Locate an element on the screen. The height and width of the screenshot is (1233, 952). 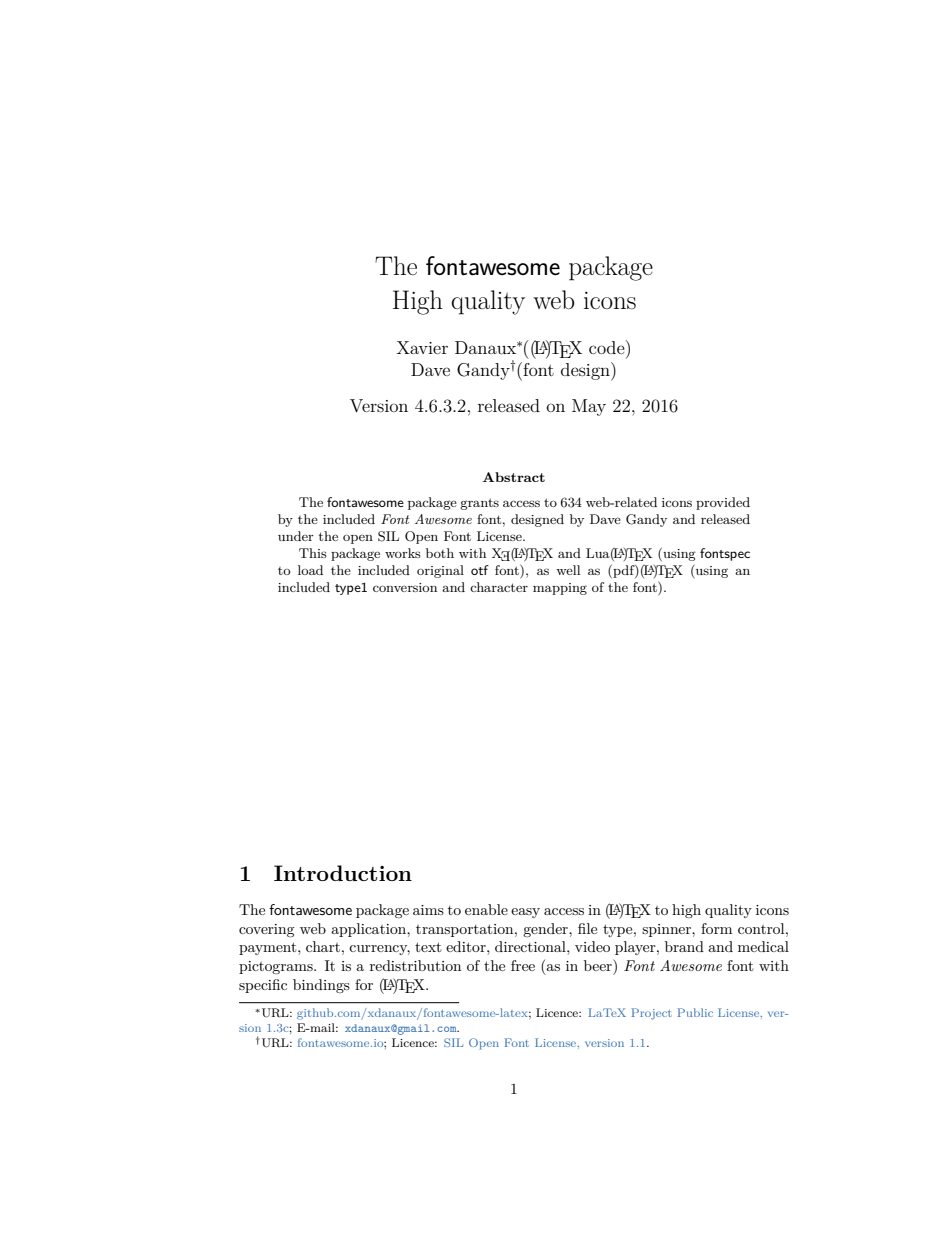
load is located at coordinates (310, 570).
